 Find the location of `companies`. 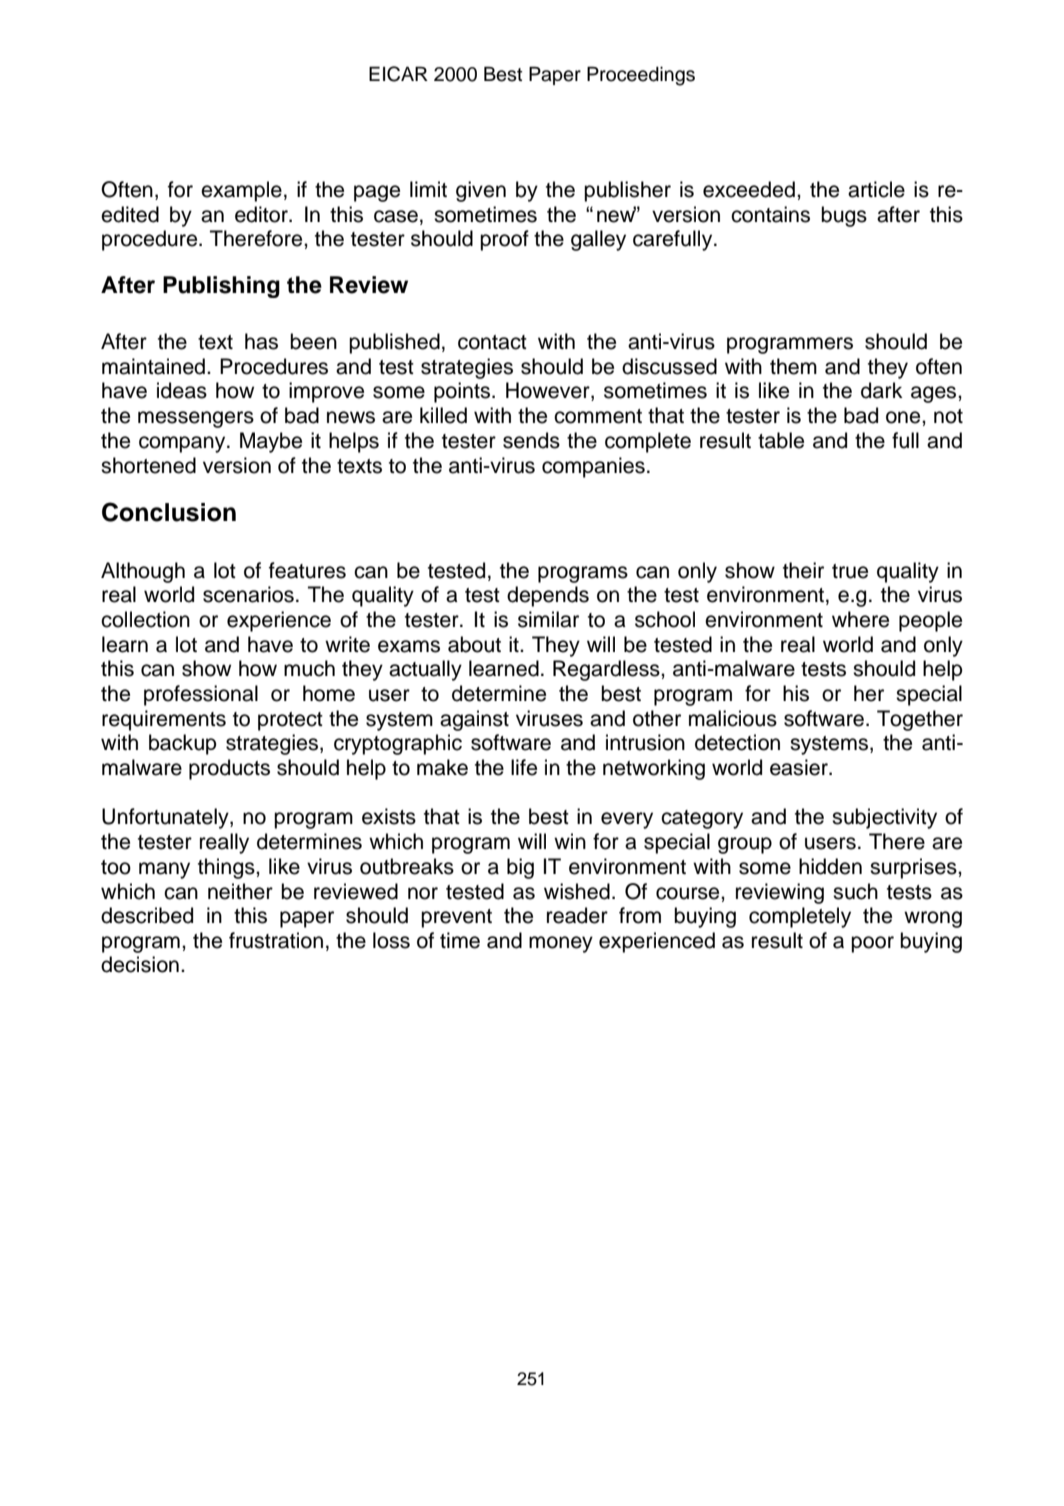

companies is located at coordinates (593, 467).
